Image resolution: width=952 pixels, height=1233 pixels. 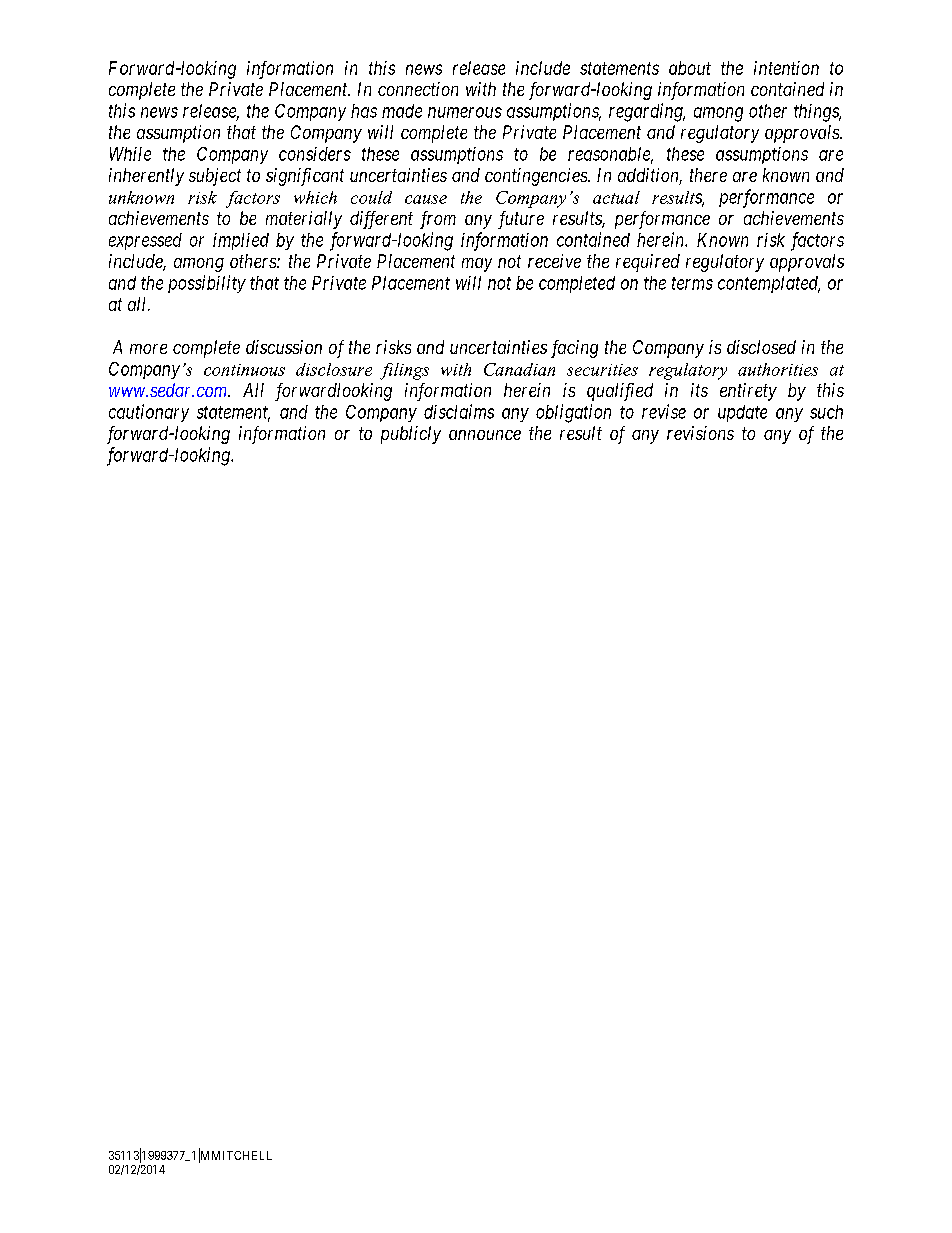 I want to click on disclosed, so click(x=761, y=347).
